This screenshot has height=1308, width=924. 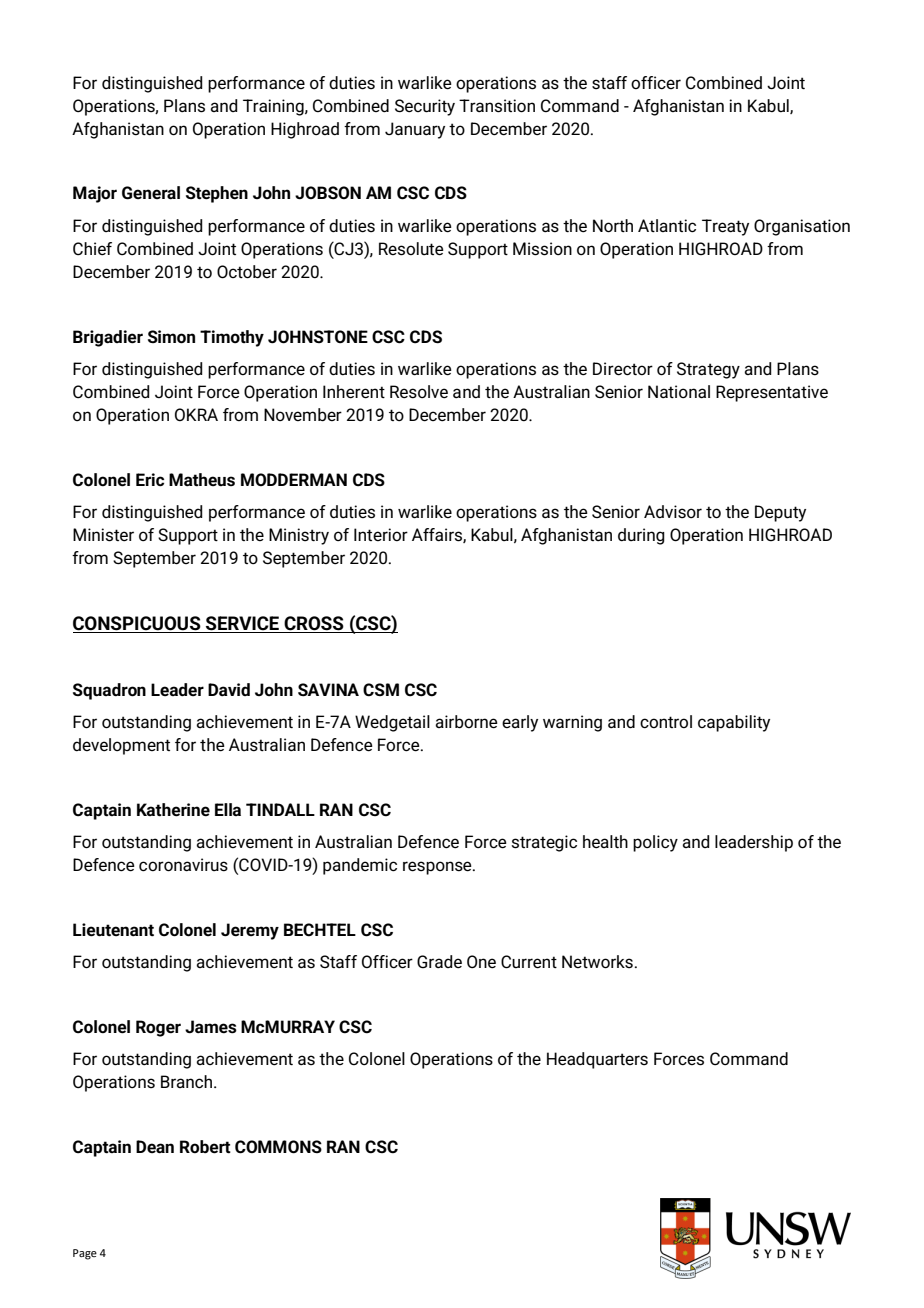 What do you see at coordinates (151, 193) in the screenshot?
I see `General` at bounding box center [151, 193].
